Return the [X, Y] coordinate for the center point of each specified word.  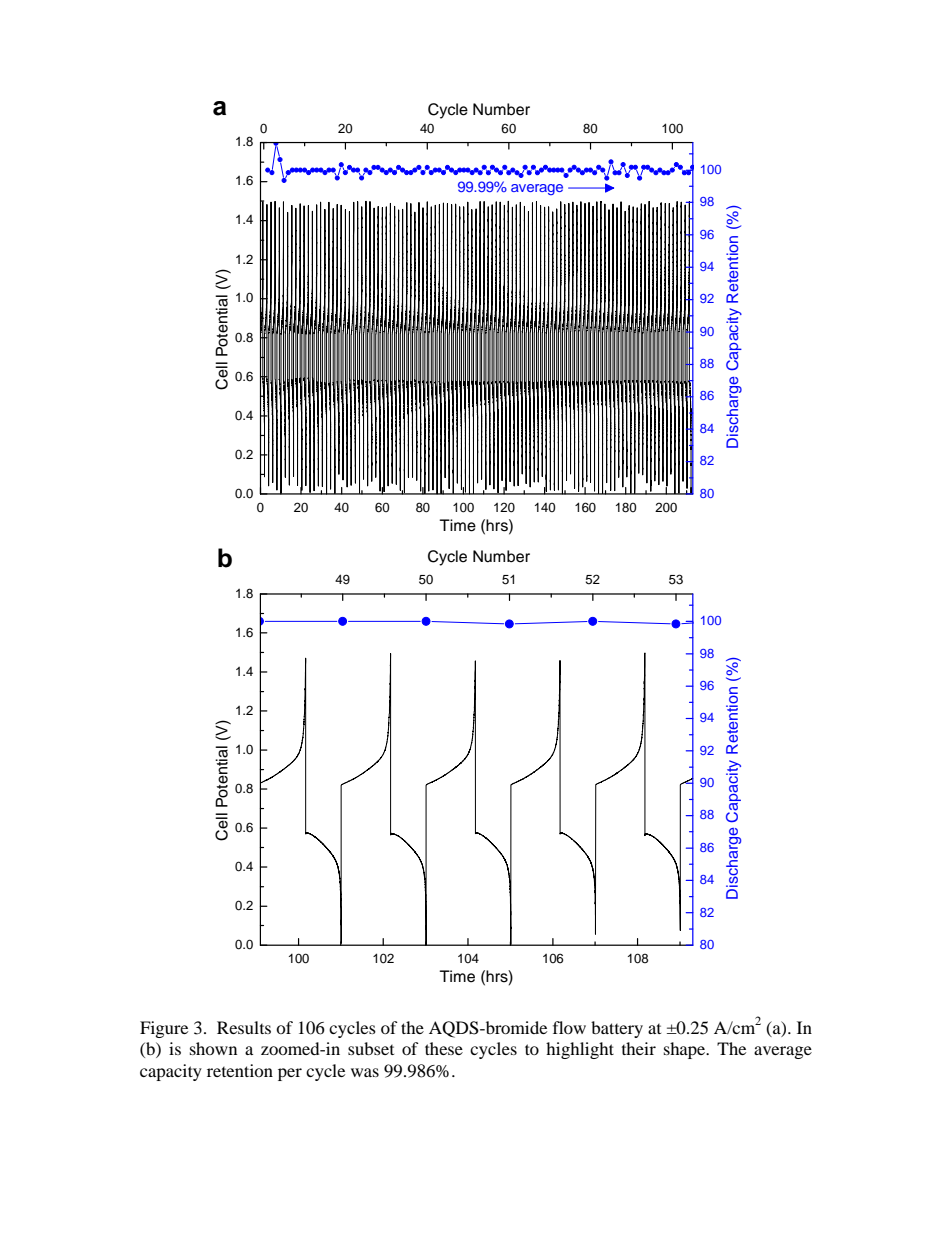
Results [244, 1027]
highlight [580, 1050]
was [365, 1072]
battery [617, 1029]
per [290, 1074]
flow [569, 1027]
